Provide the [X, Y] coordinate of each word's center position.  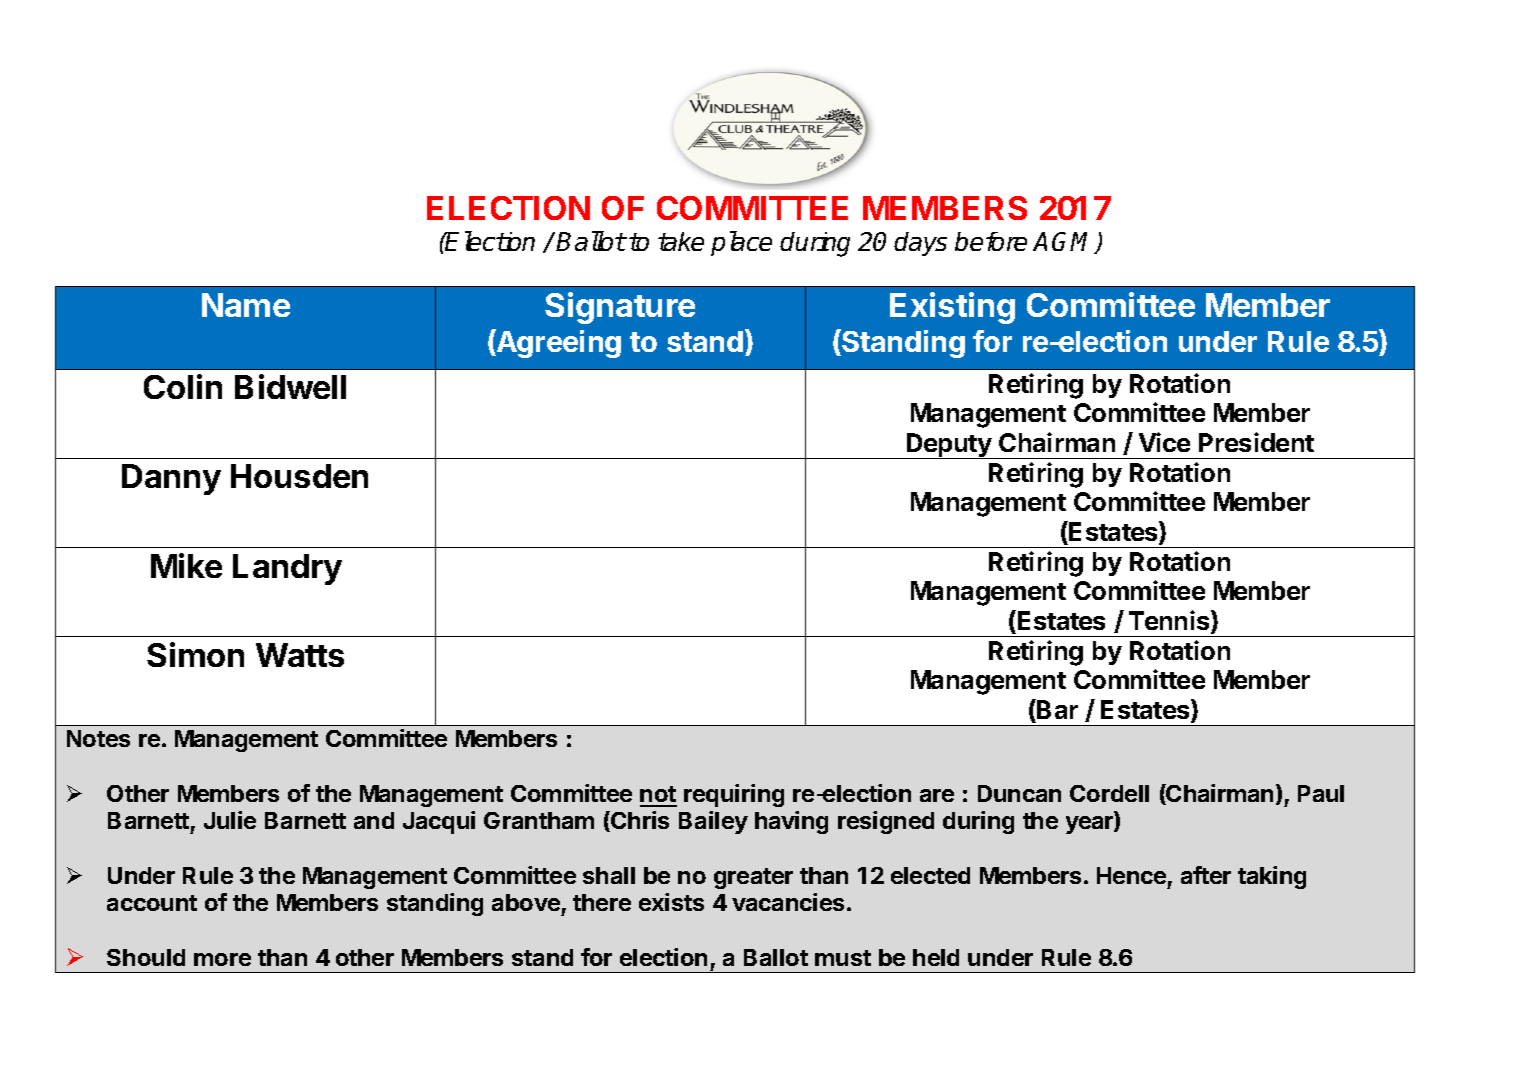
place [741, 243]
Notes [98, 738]
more [222, 959]
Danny [171, 479]
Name [246, 305]
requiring [734, 795]
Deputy [949, 446]
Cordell [1109, 793]
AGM [1065, 243]
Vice [1164, 442]
